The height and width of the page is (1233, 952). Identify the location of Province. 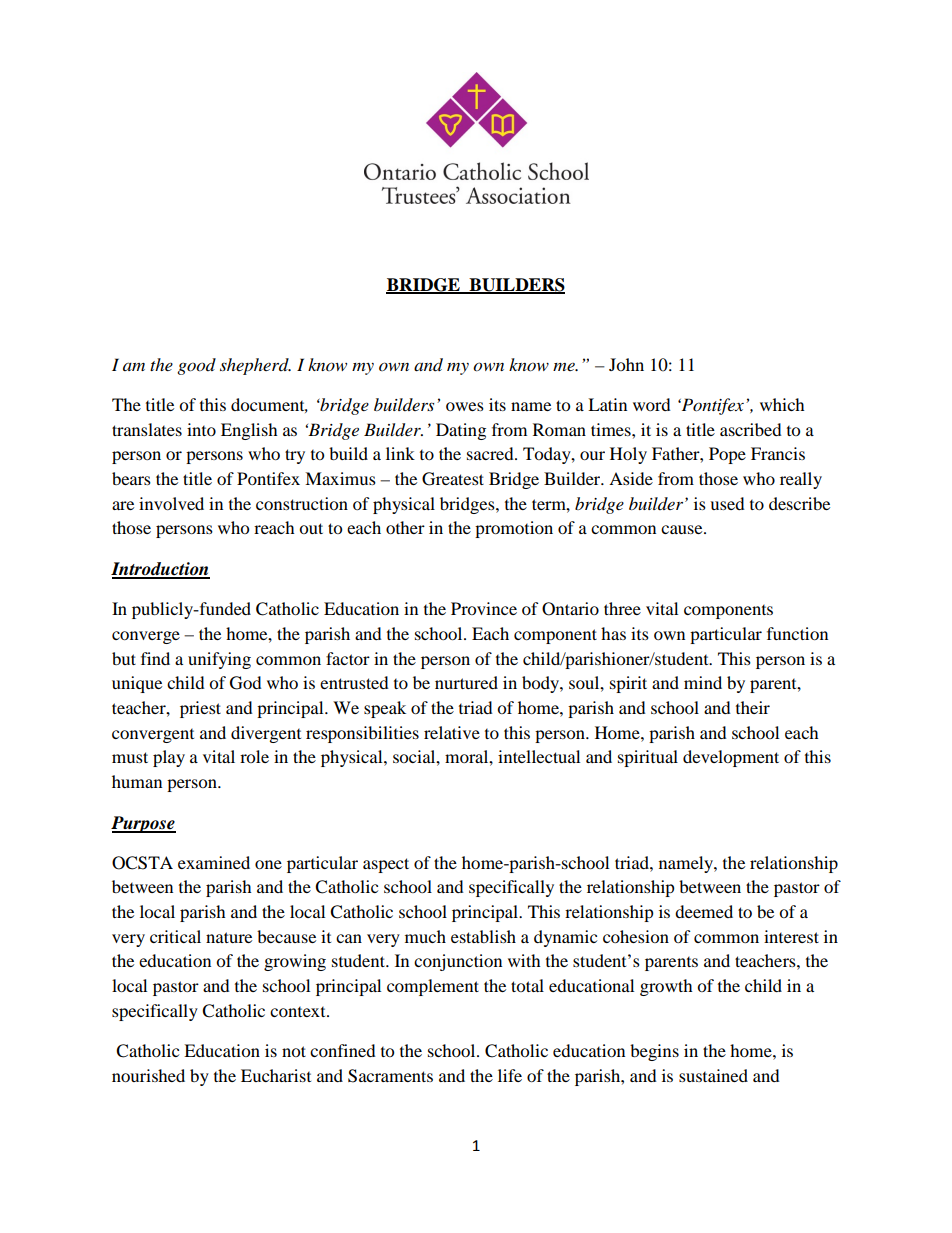
(484, 608).
